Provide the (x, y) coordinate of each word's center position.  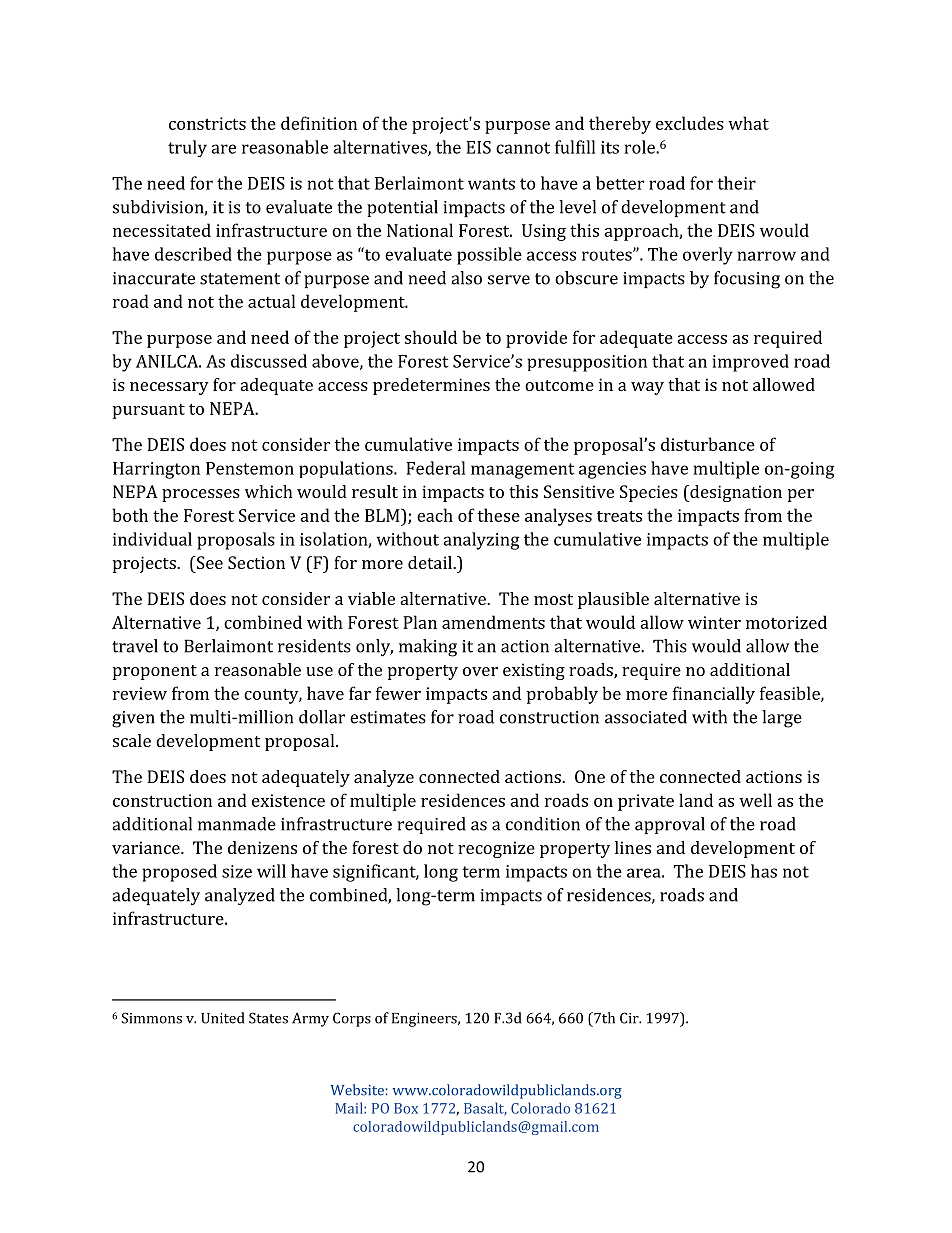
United (222, 1018)
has (764, 871)
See (208, 562)
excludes (690, 123)
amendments (493, 622)
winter (714, 622)
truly (187, 148)
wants (491, 184)
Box (406, 1108)
